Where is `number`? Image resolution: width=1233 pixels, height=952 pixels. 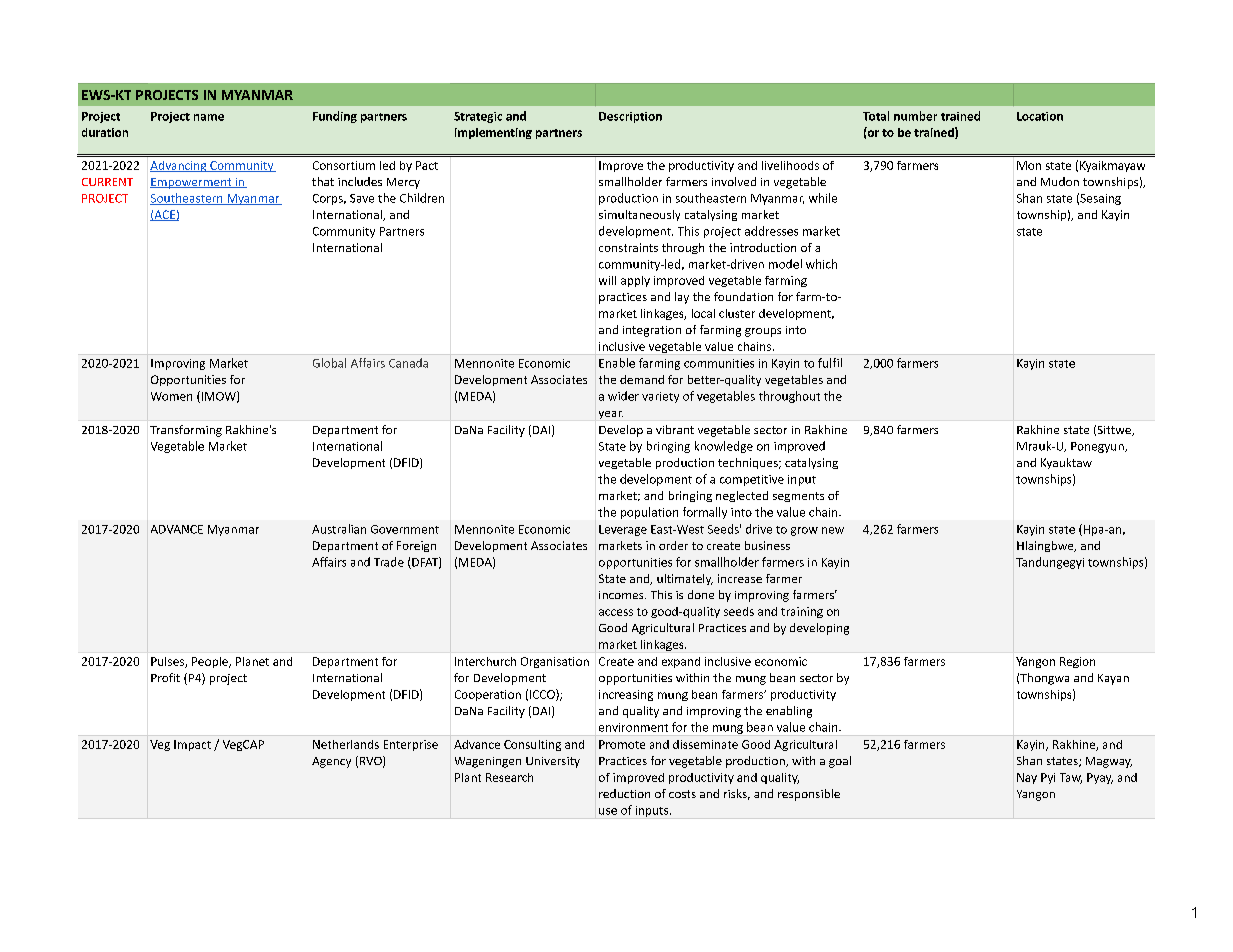 number is located at coordinates (915, 116).
